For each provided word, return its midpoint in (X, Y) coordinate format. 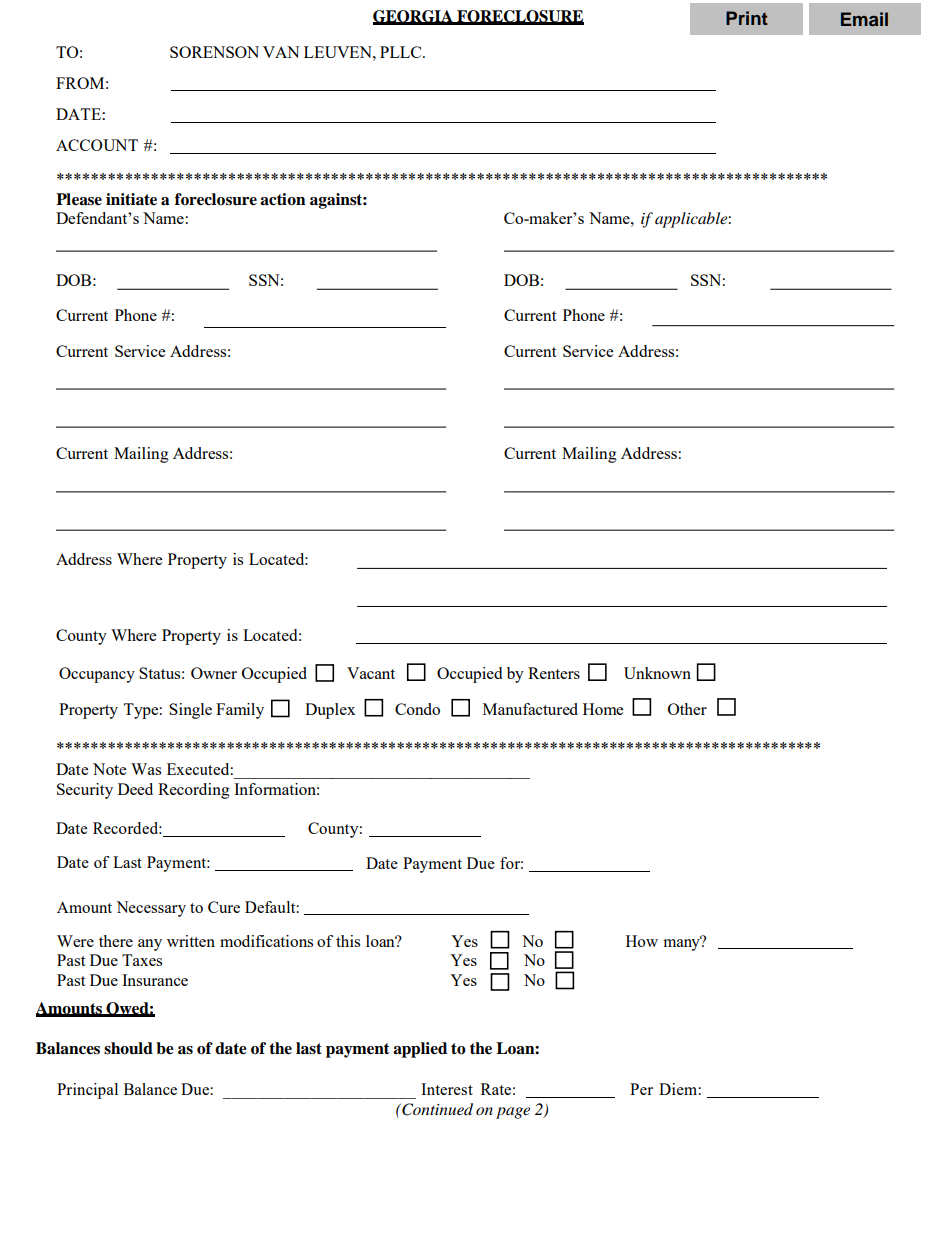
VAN (281, 52)
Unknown (657, 673)
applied (420, 1050)
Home (603, 709)
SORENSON (214, 52)
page (513, 1113)
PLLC (402, 52)
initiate (131, 199)
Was (146, 769)
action (283, 199)
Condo (417, 709)
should (128, 1048)
